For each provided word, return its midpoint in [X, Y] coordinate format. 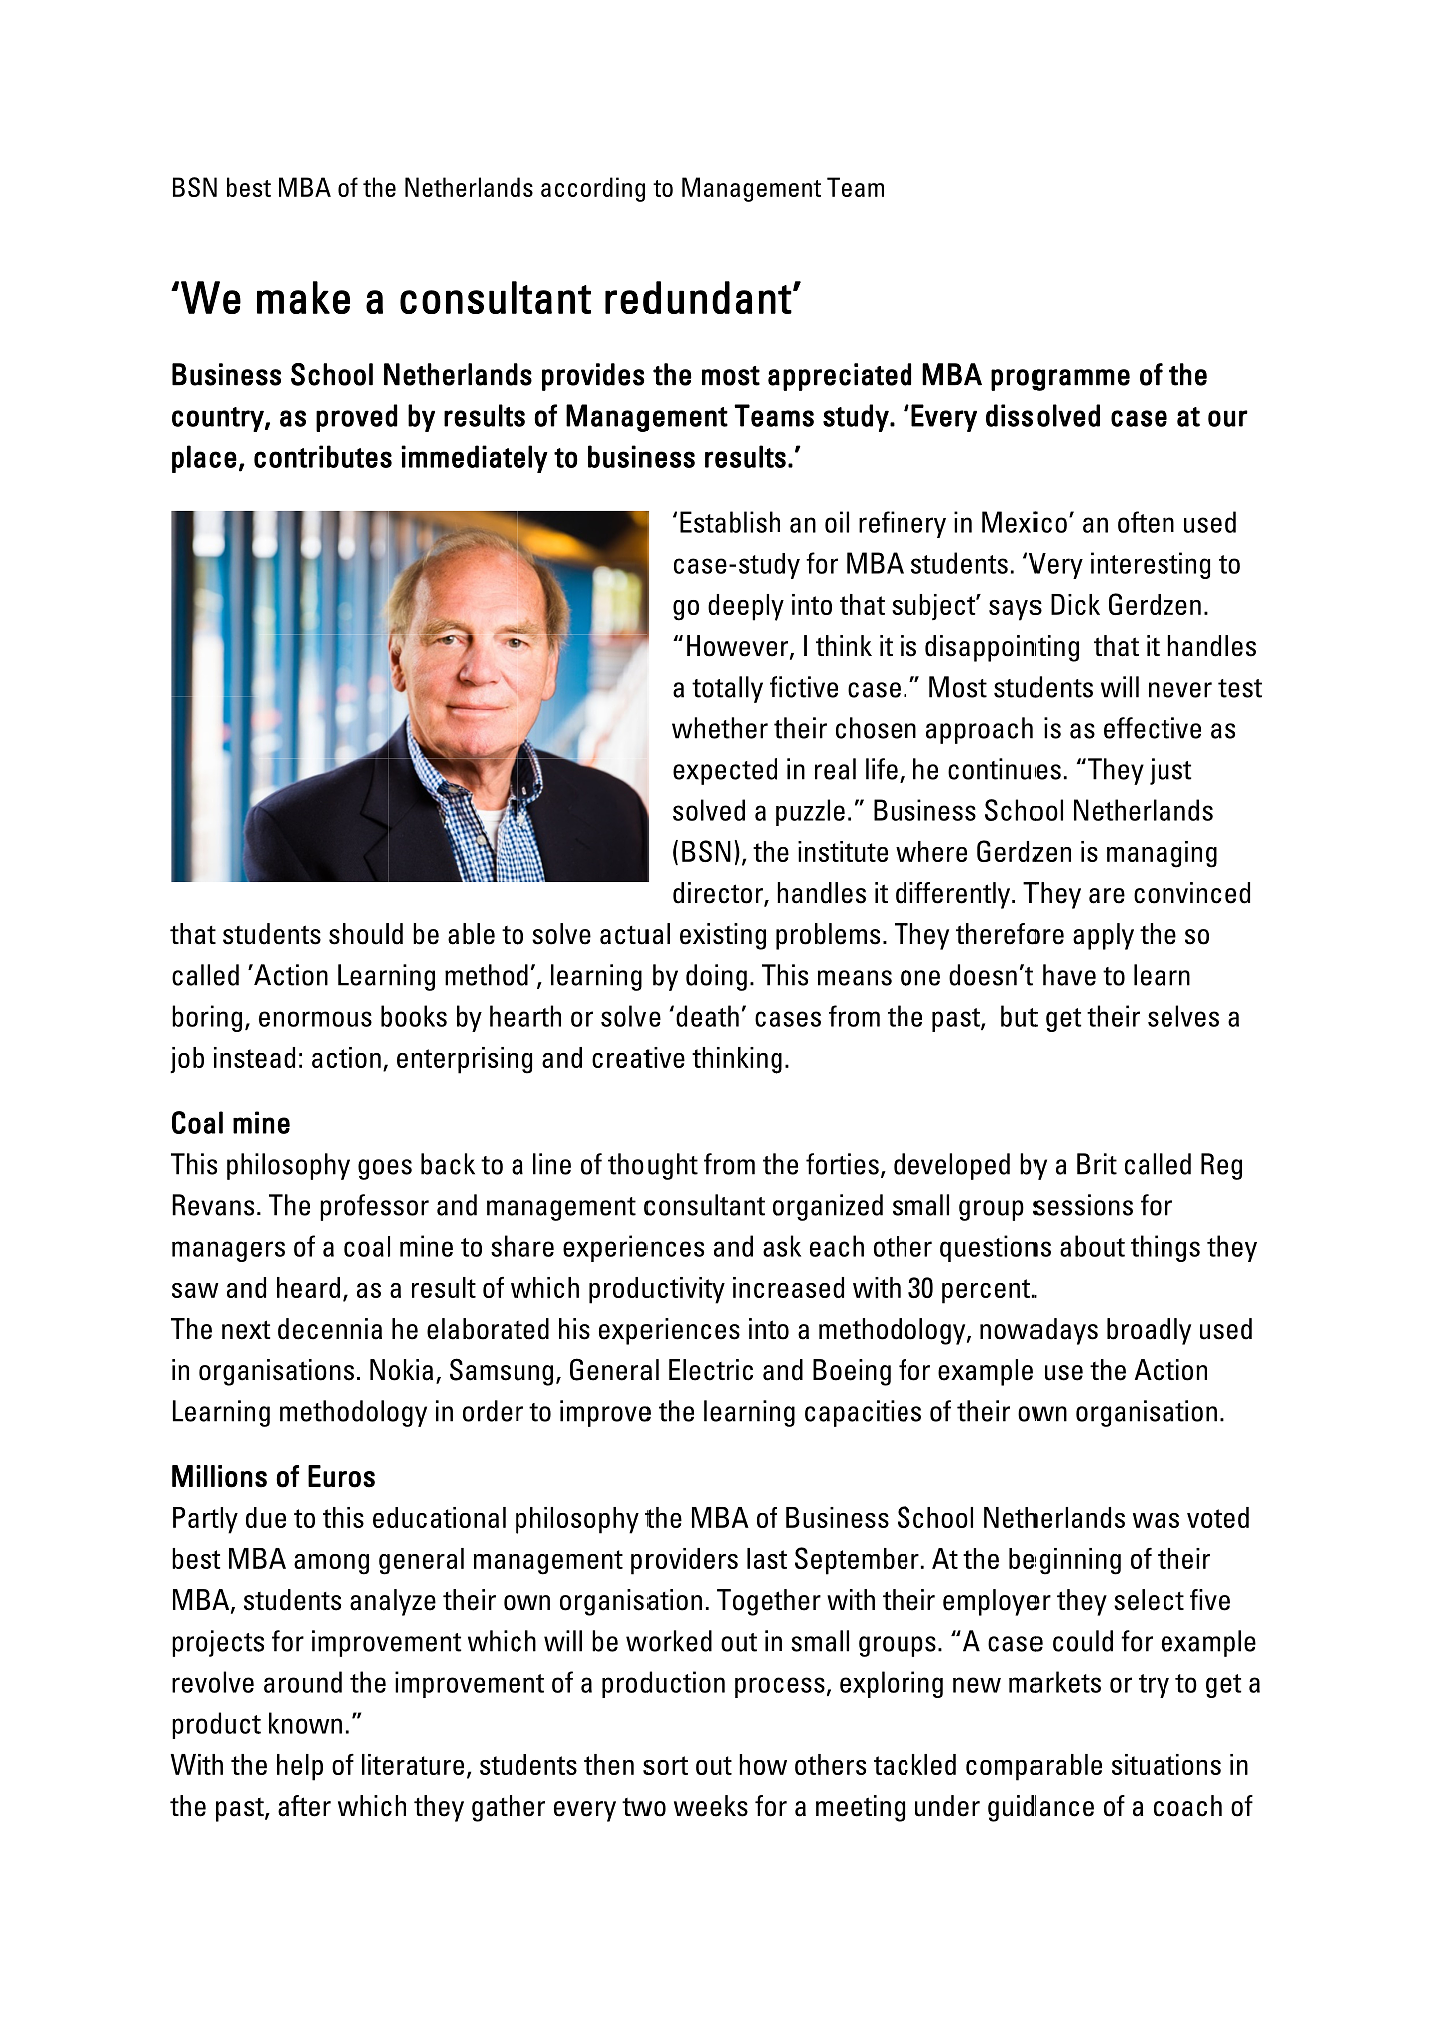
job [187, 1060]
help [300, 1767]
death [707, 1016]
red [633, 297]
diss [1009, 415]
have [1069, 975]
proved [356, 418]
